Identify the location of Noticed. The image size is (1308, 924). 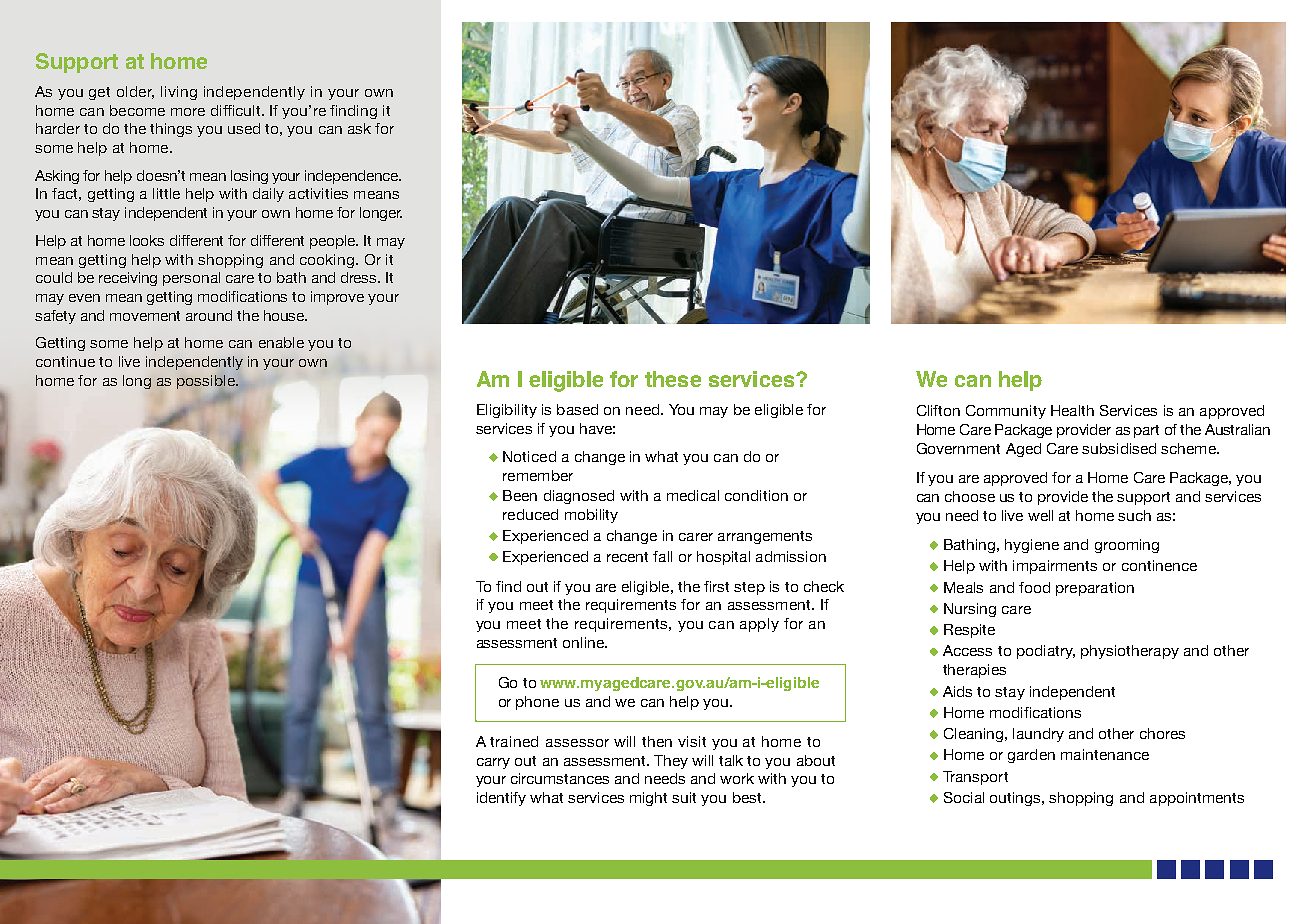
(529, 456).
